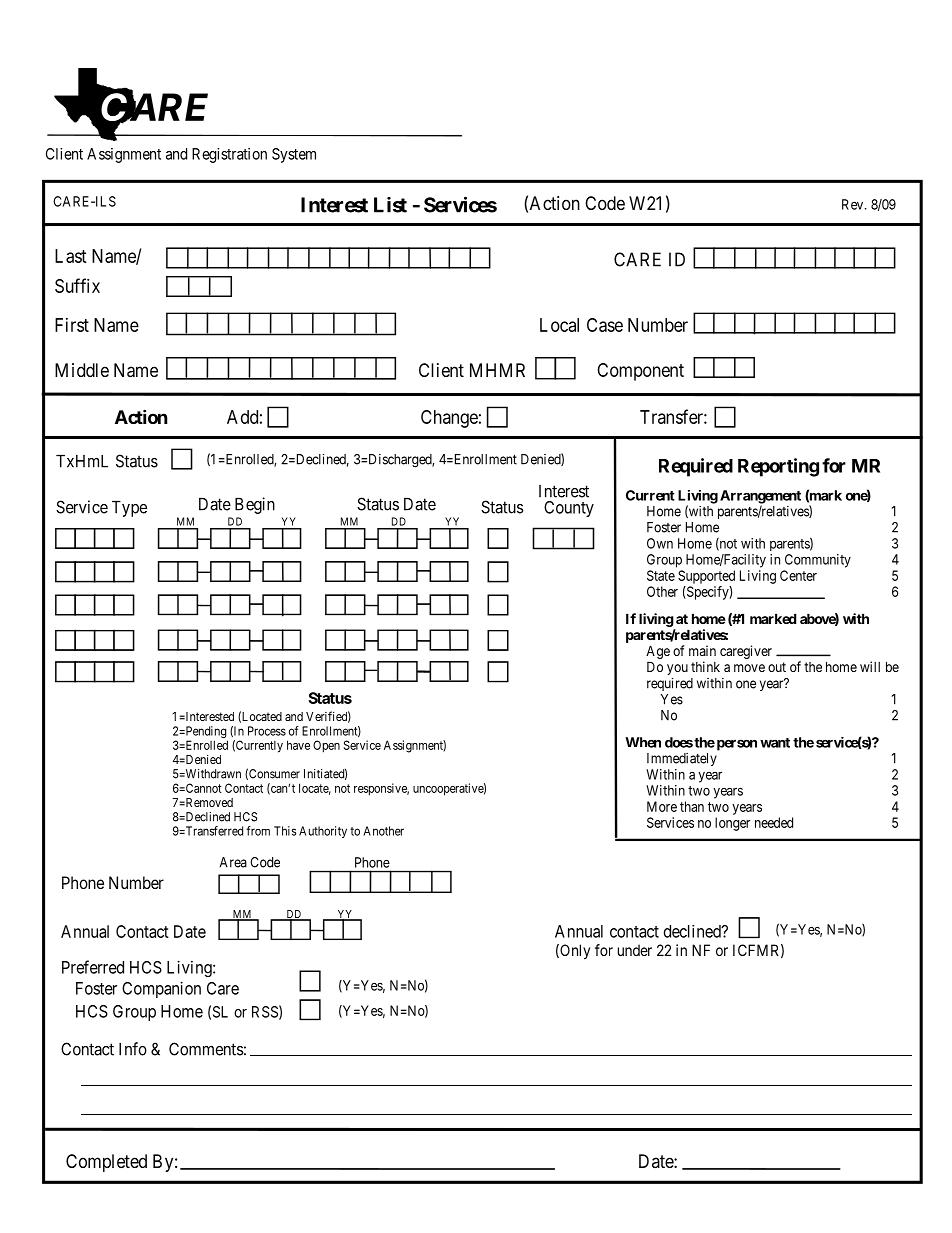  What do you see at coordinates (777, 667) in the image?
I see `out` at bounding box center [777, 667].
